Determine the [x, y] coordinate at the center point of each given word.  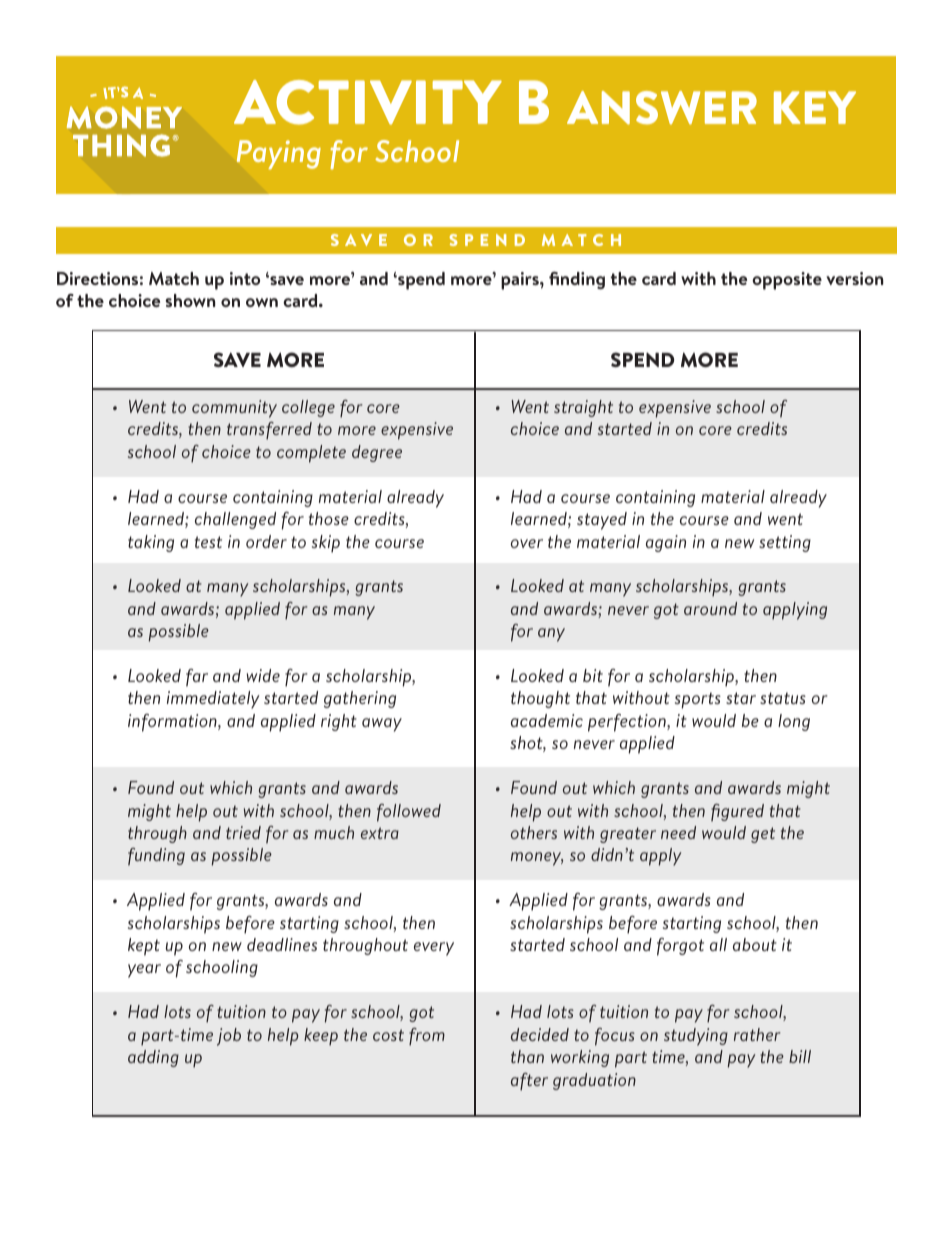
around [710, 608]
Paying [279, 154]
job [229, 1037]
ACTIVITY [368, 102]
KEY [815, 107]
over [527, 543]
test [208, 542]
